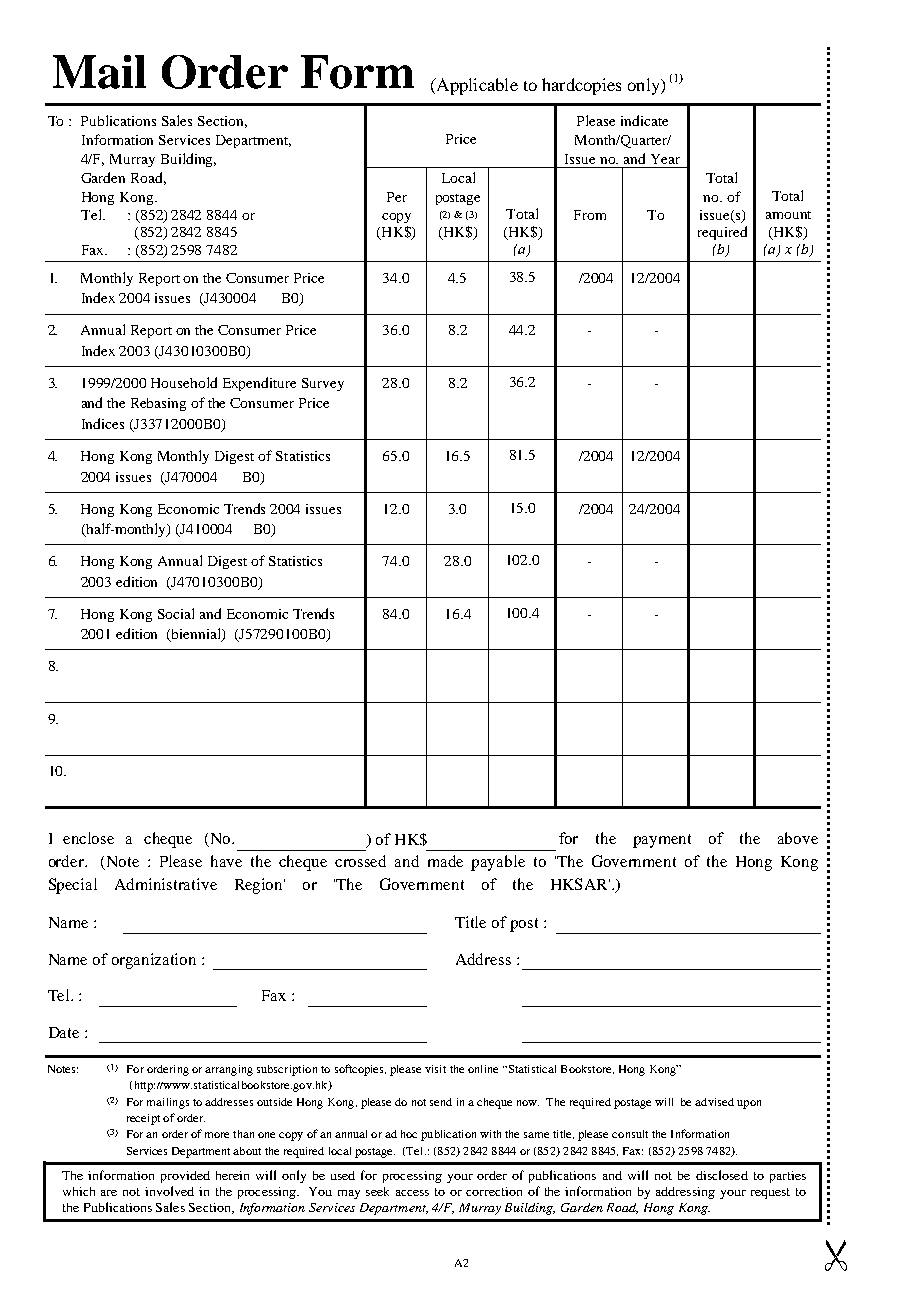 The image size is (924, 1308). I want to click on Survey, so click(323, 384).
